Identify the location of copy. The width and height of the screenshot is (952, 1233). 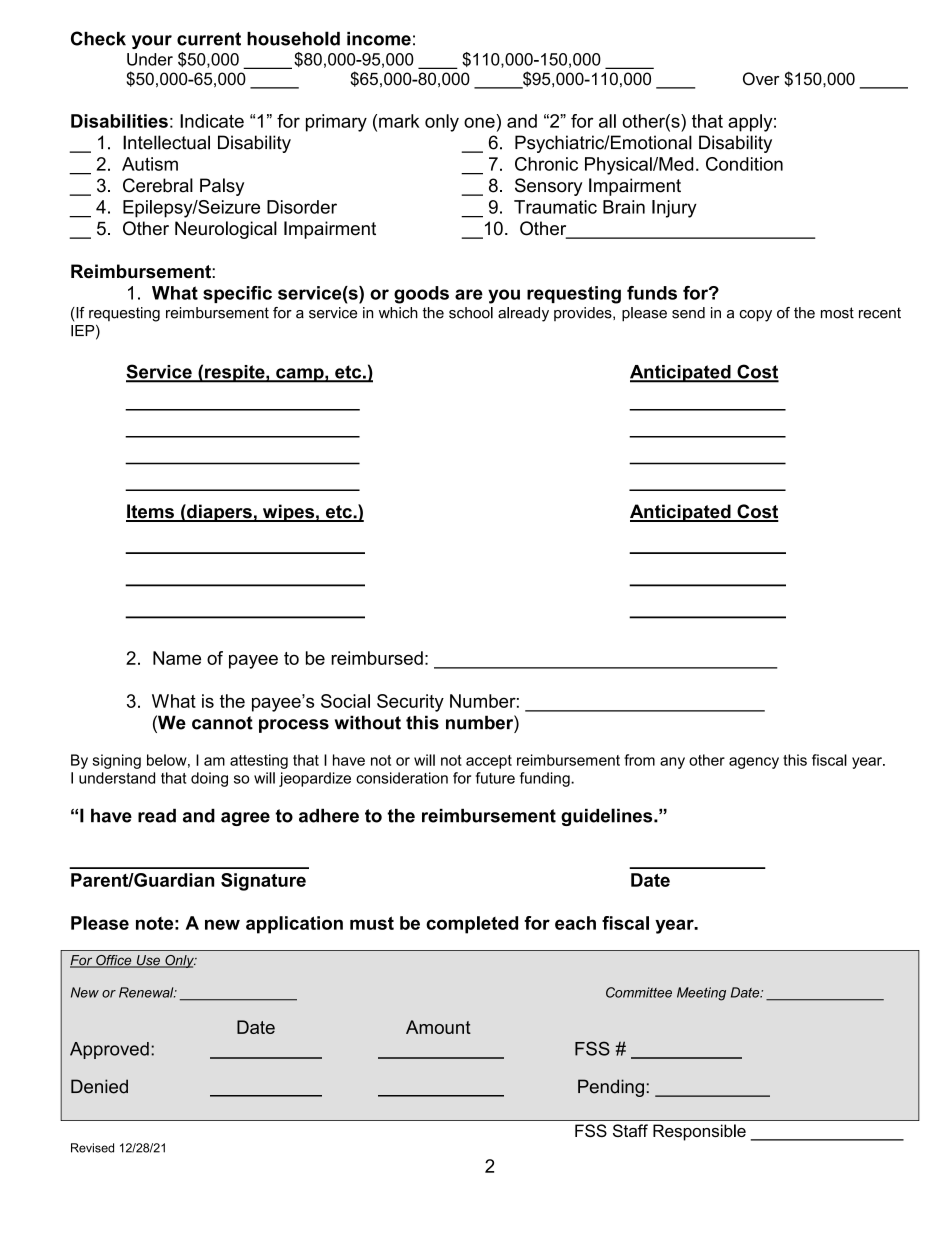
(755, 316).
